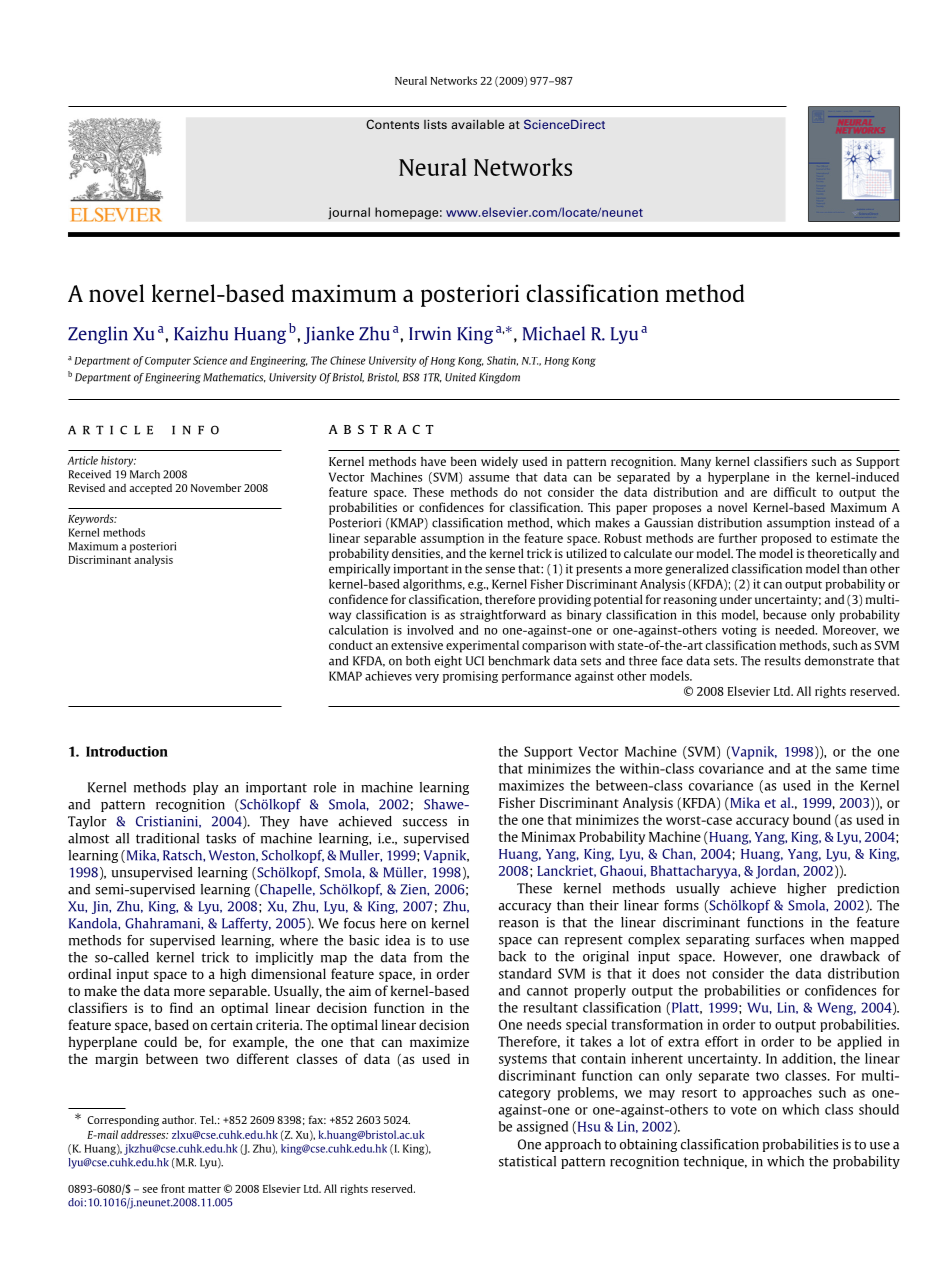 This image has width=952, height=1271. I want to click on sense, so click(500, 570).
